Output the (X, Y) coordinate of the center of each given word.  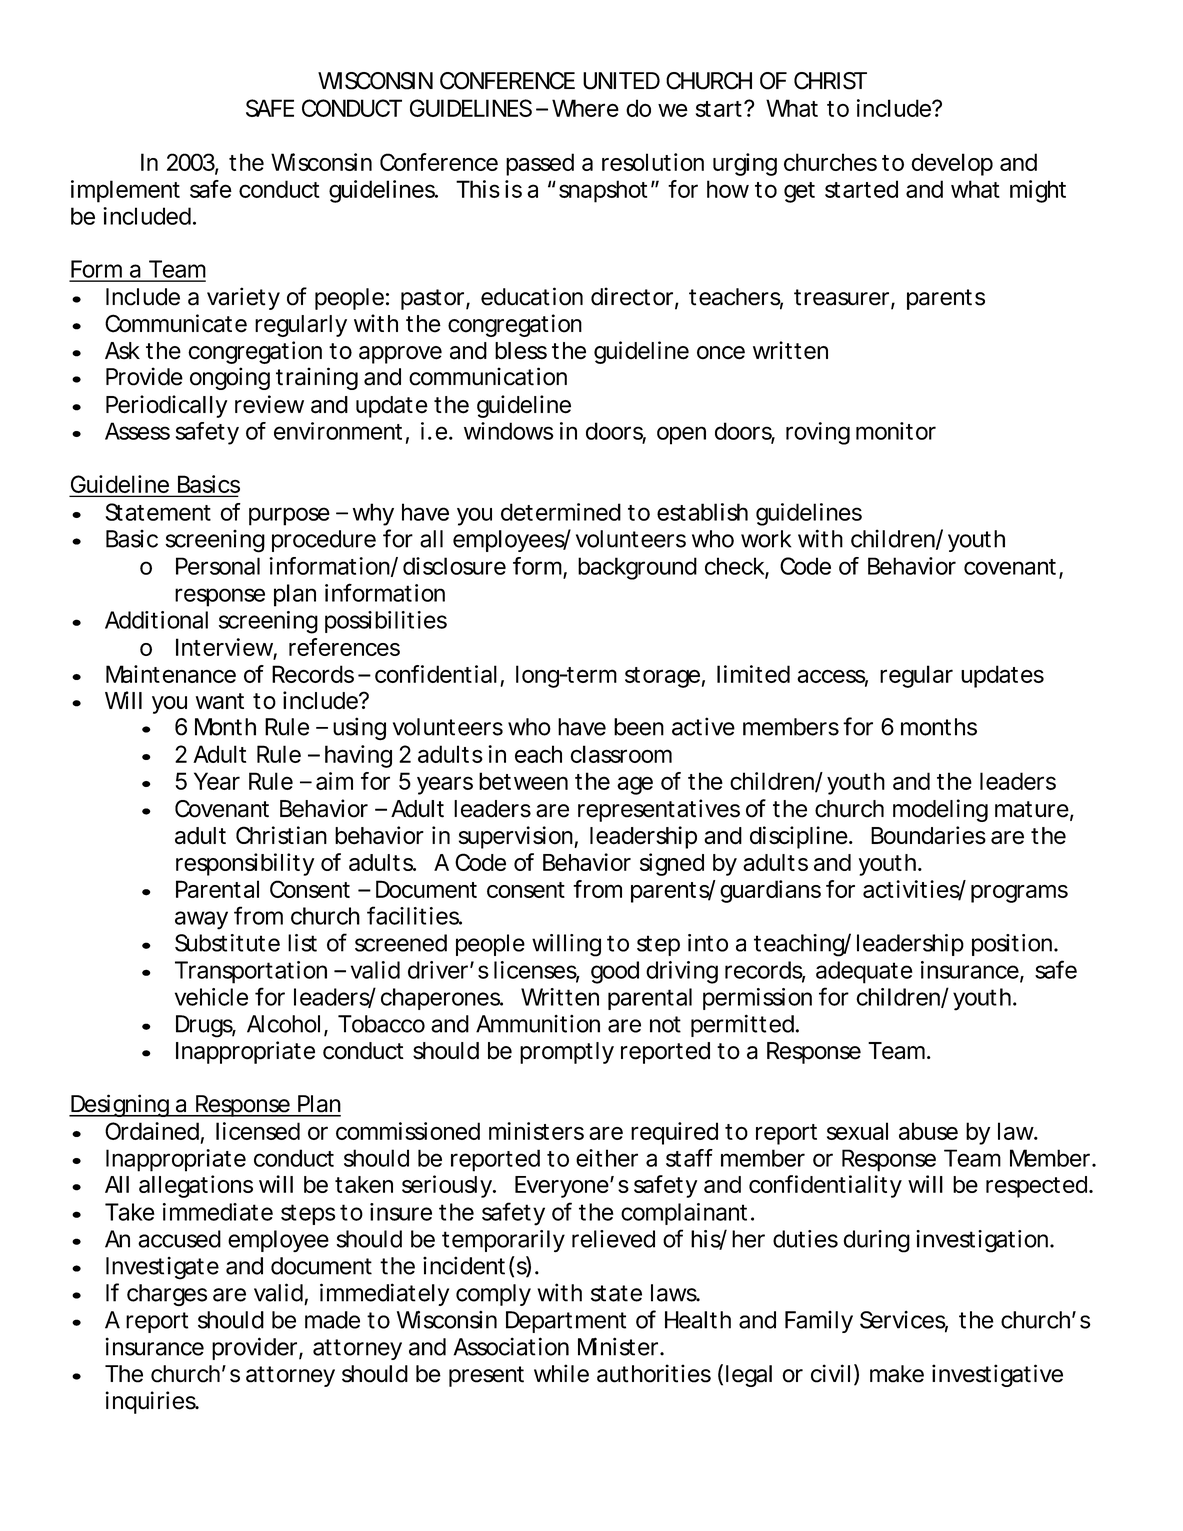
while (561, 1373)
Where (585, 108)
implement (125, 191)
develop (952, 164)
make (897, 1374)
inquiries (152, 1402)
